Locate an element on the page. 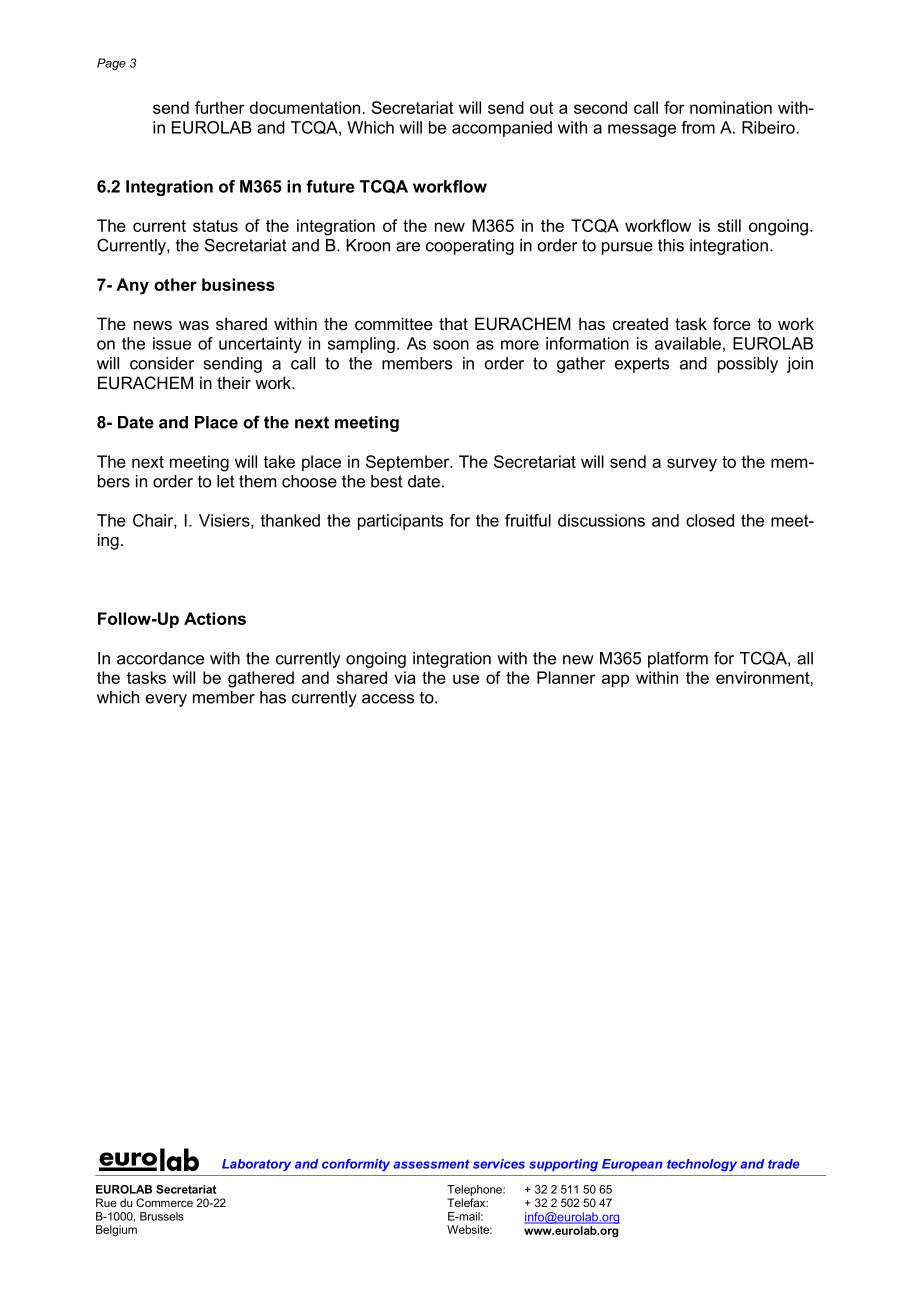 The width and height of the image is (924, 1308). accordance is located at coordinates (160, 658).
